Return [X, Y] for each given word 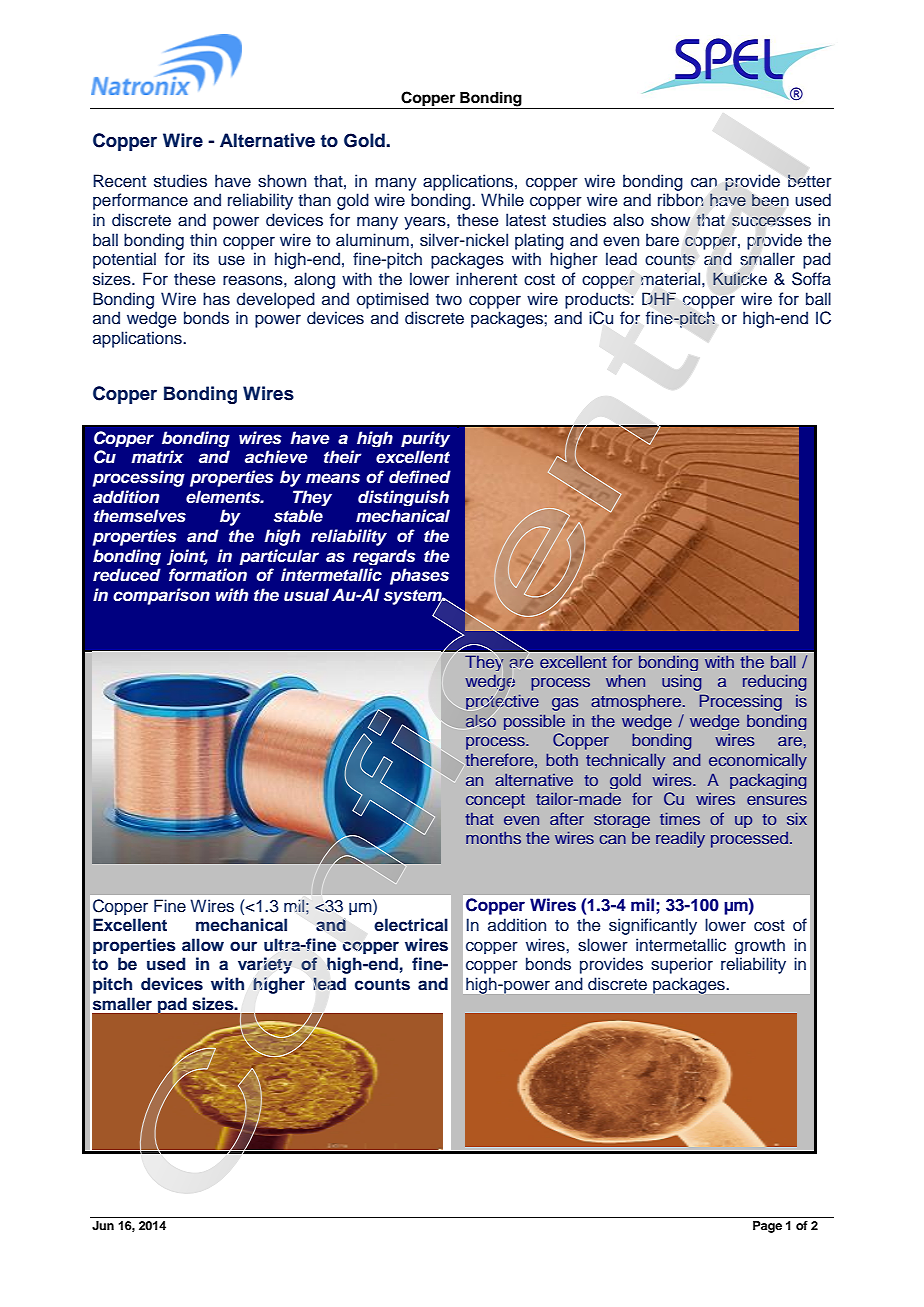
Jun [103, 1226]
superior [682, 965]
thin [203, 239]
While [502, 200]
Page [767, 1227]
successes [771, 221]
